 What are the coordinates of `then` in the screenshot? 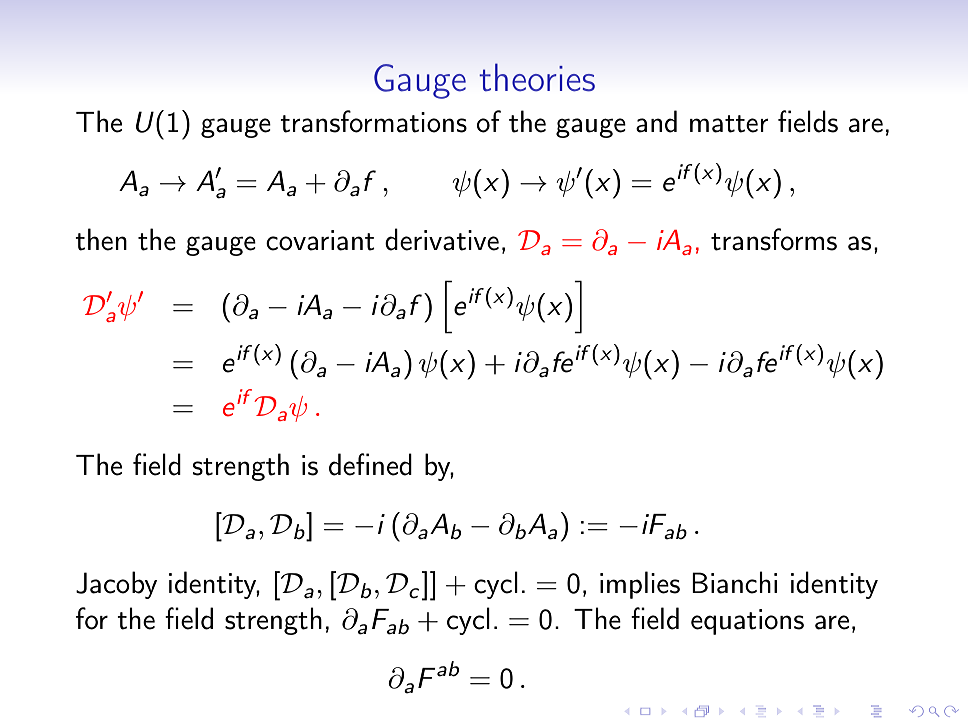 It's located at (101, 239).
